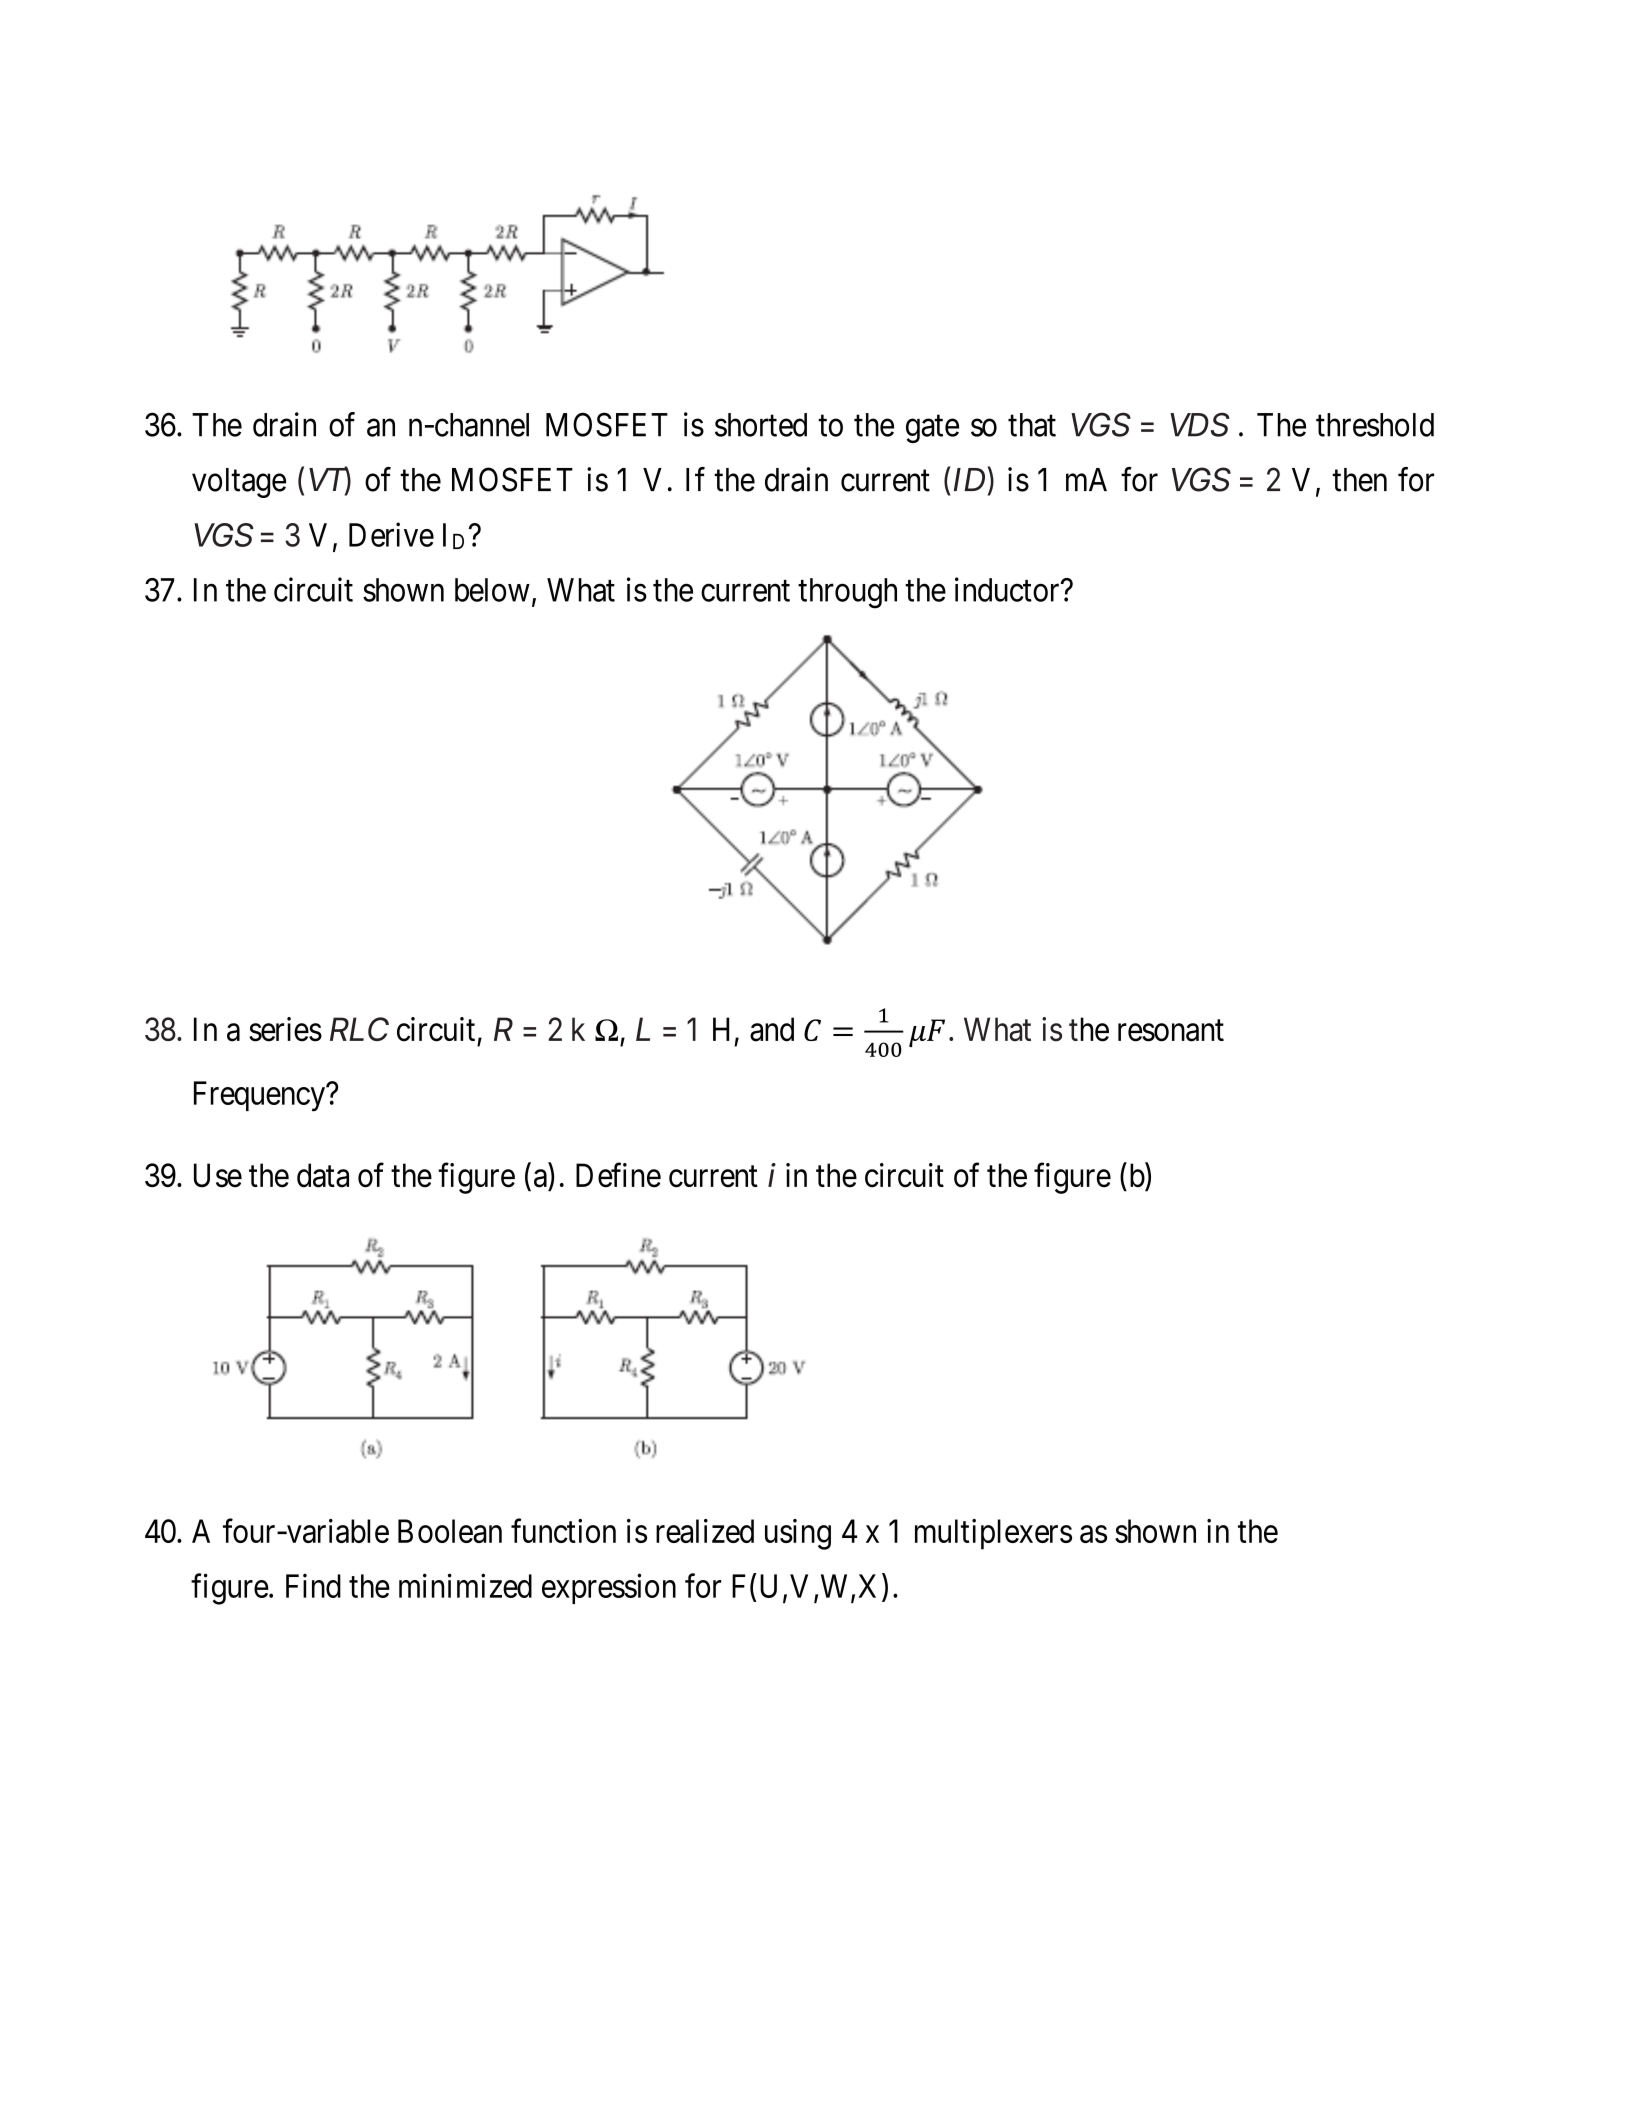 Image resolution: width=1626 pixels, height=2104 pixels. Describe the element at coordinates (761, 425) in the image. I see `shorted` at that location.
